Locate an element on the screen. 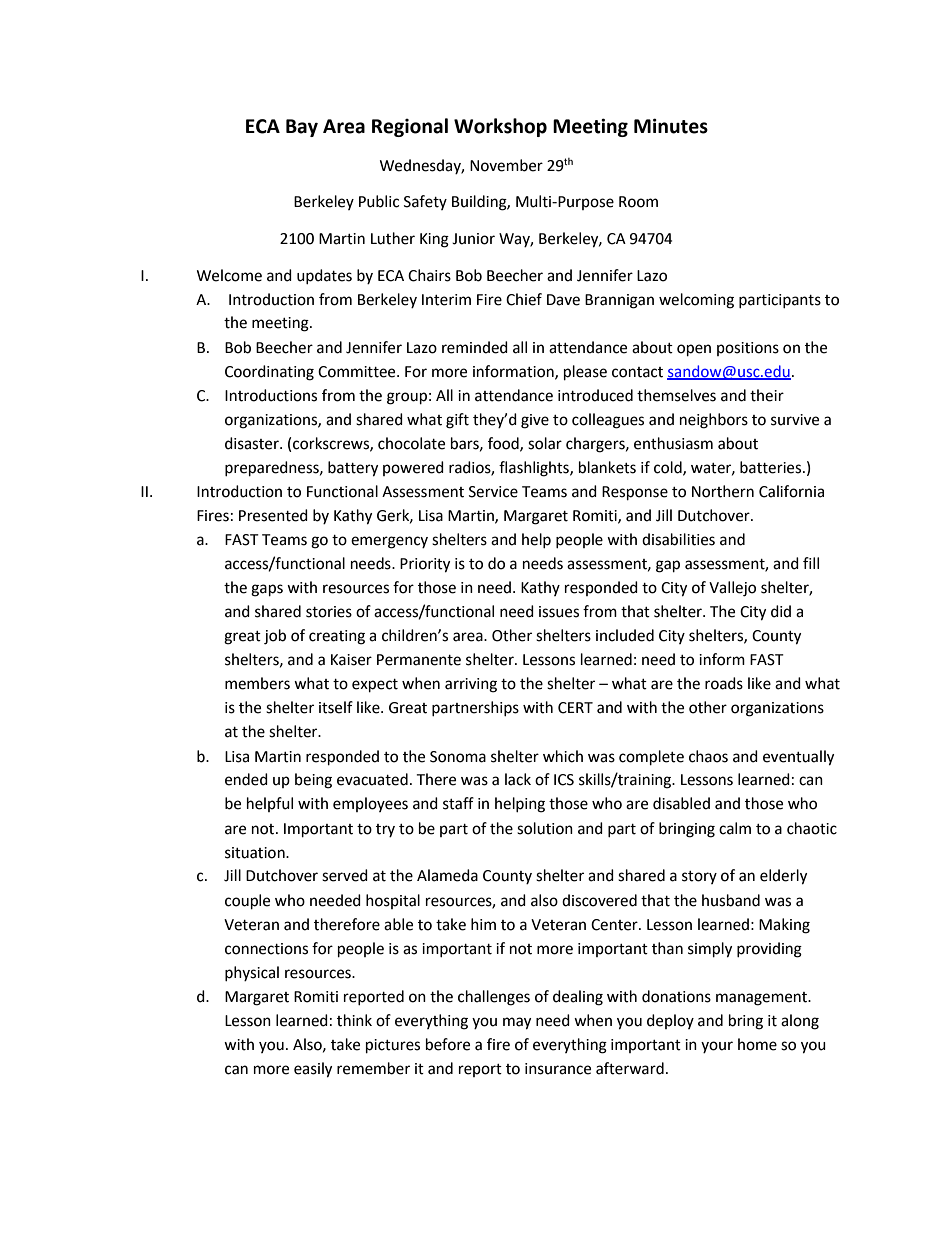  disaster is located at coordinates (253, 443).
